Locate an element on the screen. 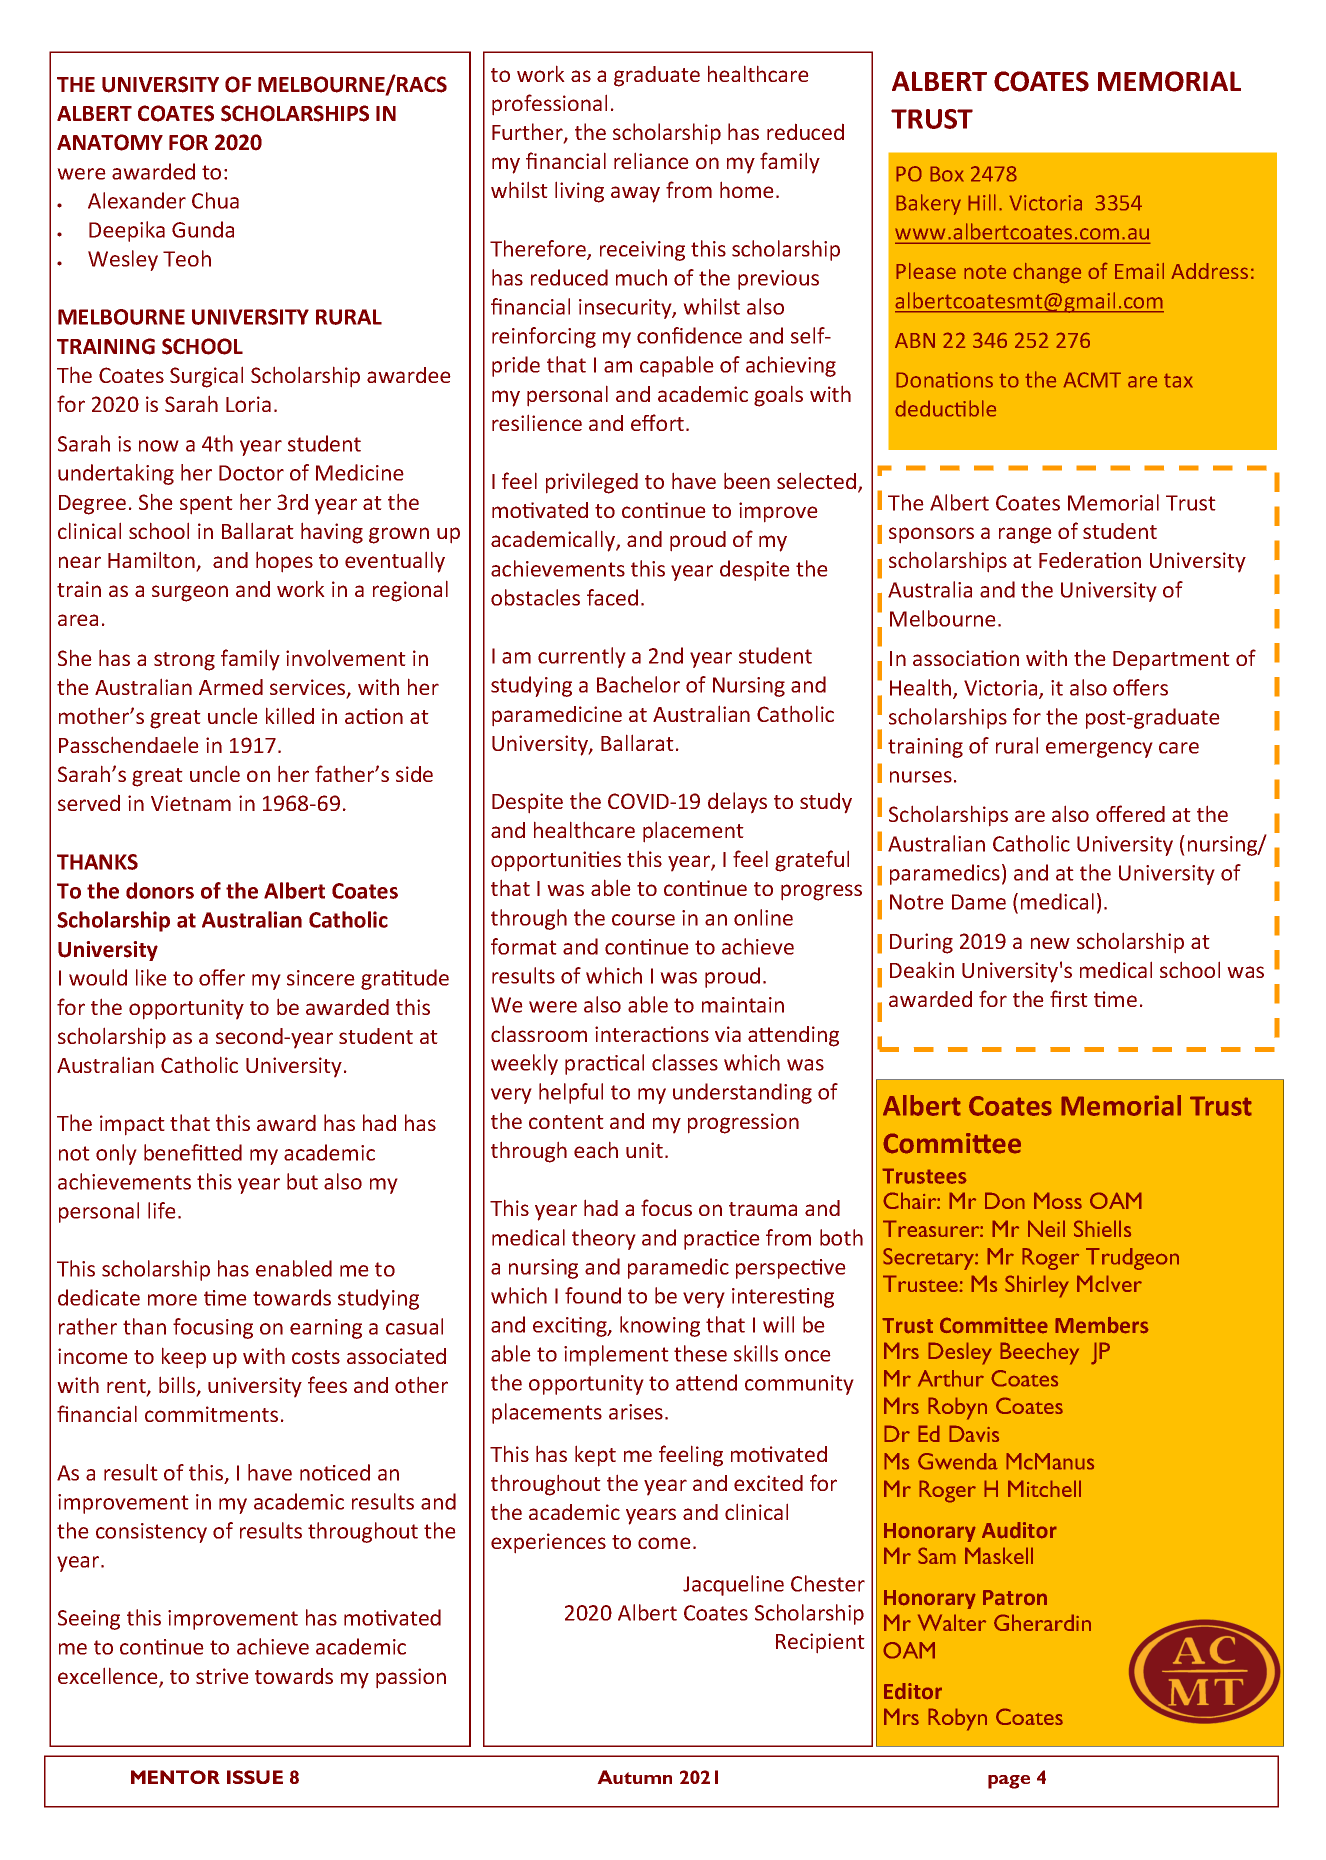 Image resolution: width=1326 pixels, height=1860 pixels. Moss is located at coordinates (1058, 1200).
